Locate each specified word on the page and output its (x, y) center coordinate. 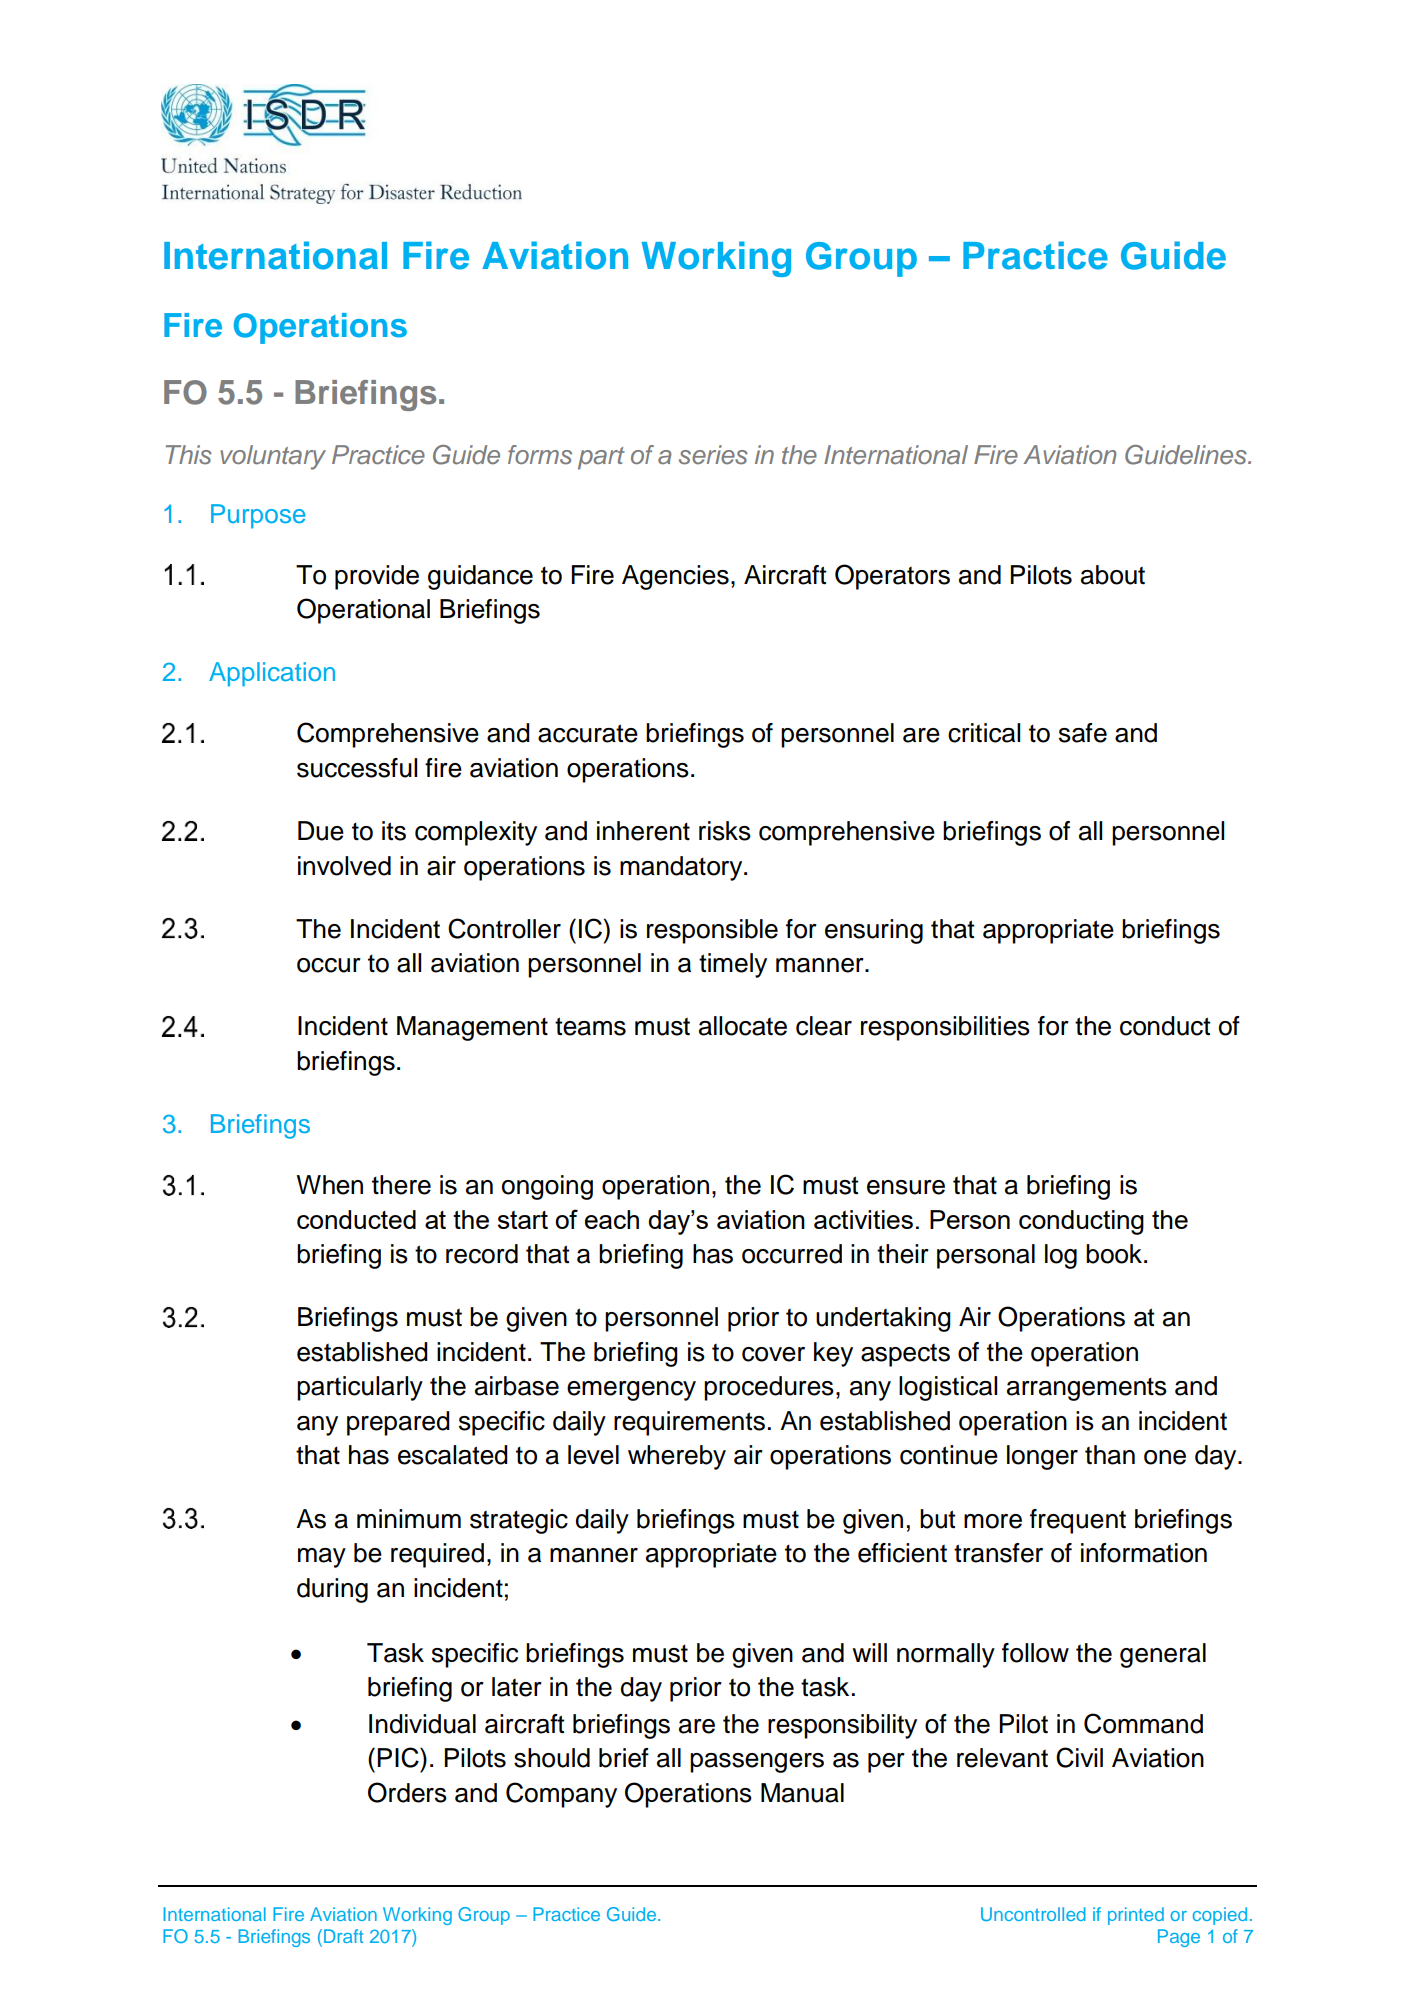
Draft (344, 1936)
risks (725, 831)
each (612, 1219)
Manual (802, 1793)
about (1113, 575)
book (1115, 1254)
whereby (677, 1457)
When (329, 1185)
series (713, 455)
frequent (1078, 1521)
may (322, 1558)
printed (1136, 1916)
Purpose (258, 516)
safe (1083, 733)
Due (321, 831)
